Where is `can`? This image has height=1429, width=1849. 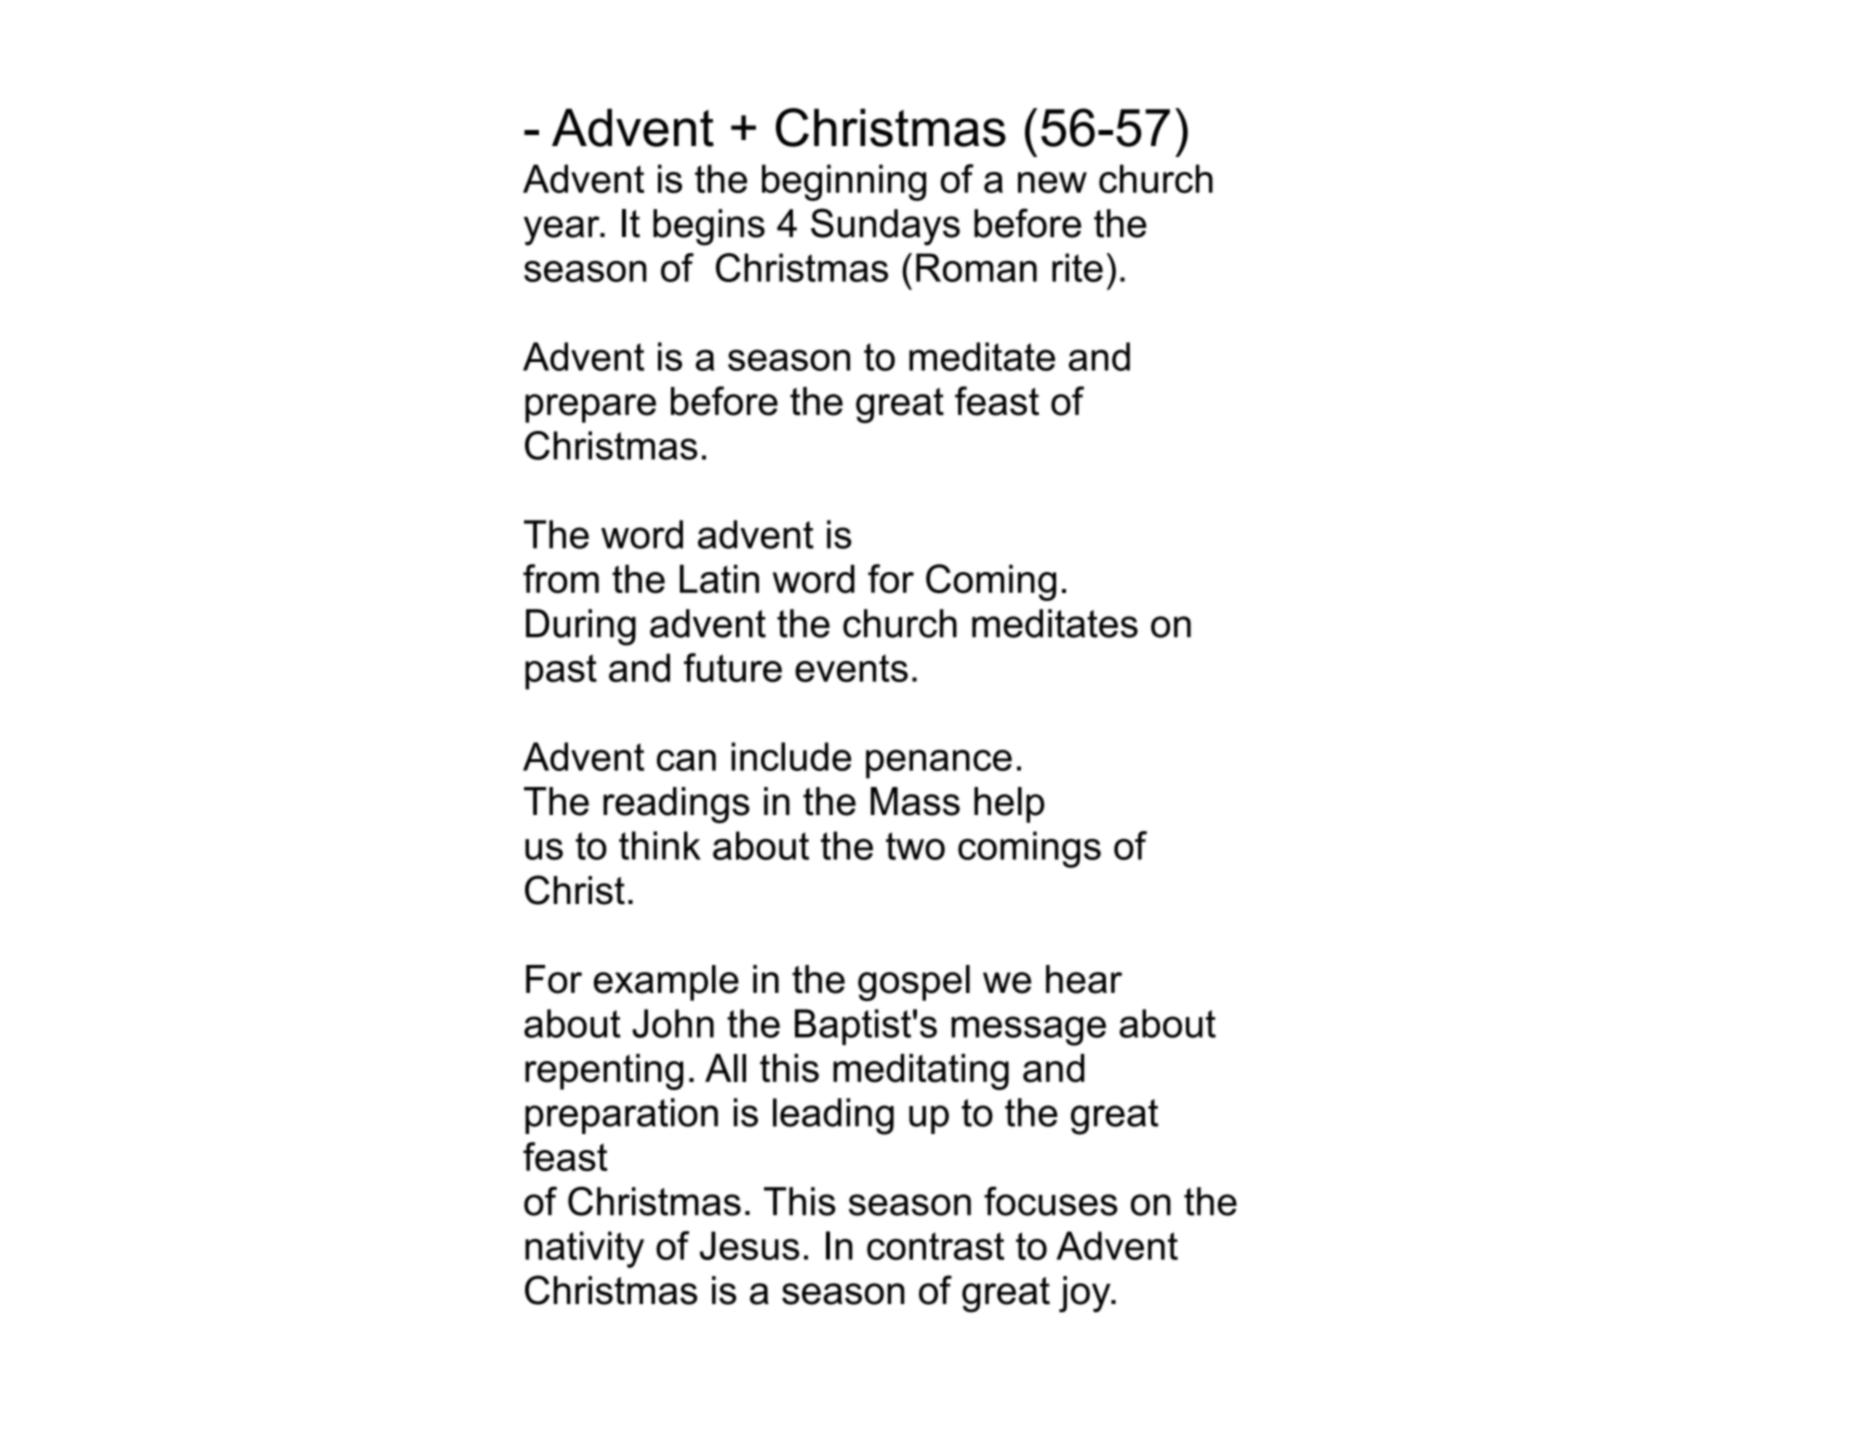 can is located at coordinates (686, 760).
